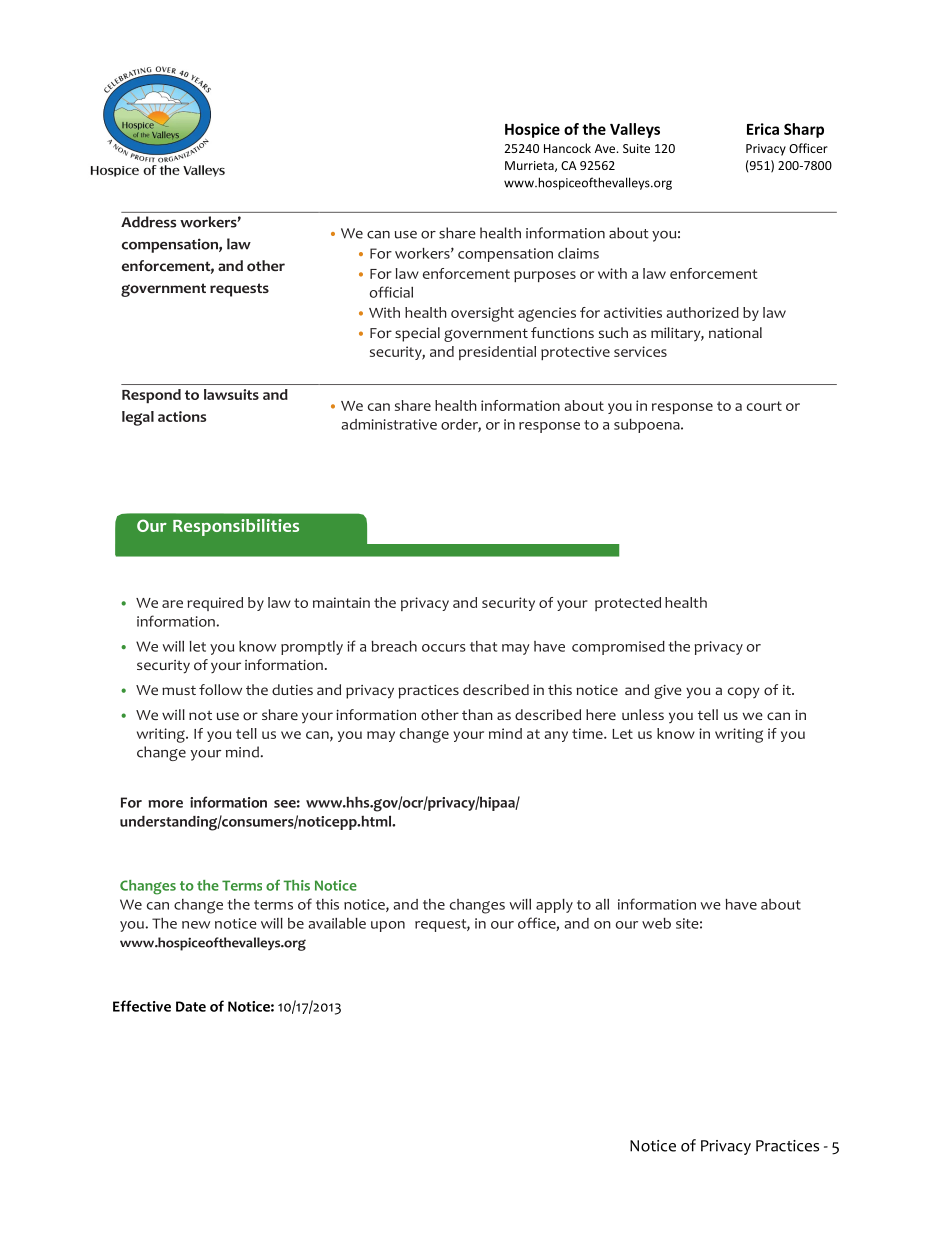 The image size is (952, 1233). What do you see at coordinates (477, 714) in the screenshot?
I see `than` at bounding box center [477, 714].
